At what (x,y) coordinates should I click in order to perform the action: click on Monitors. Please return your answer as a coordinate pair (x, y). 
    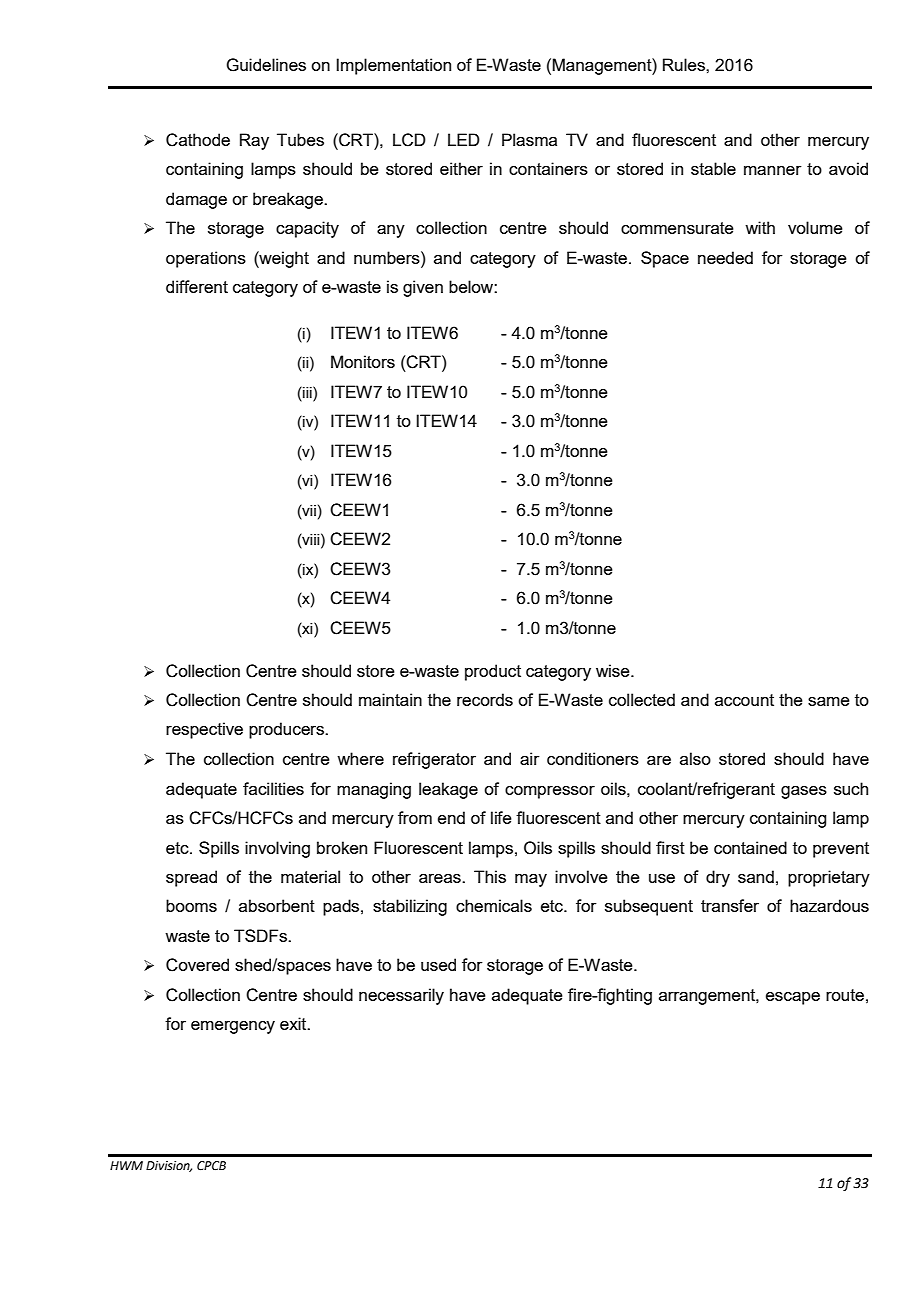
    Looking at the image, I should click on (363, 361).
